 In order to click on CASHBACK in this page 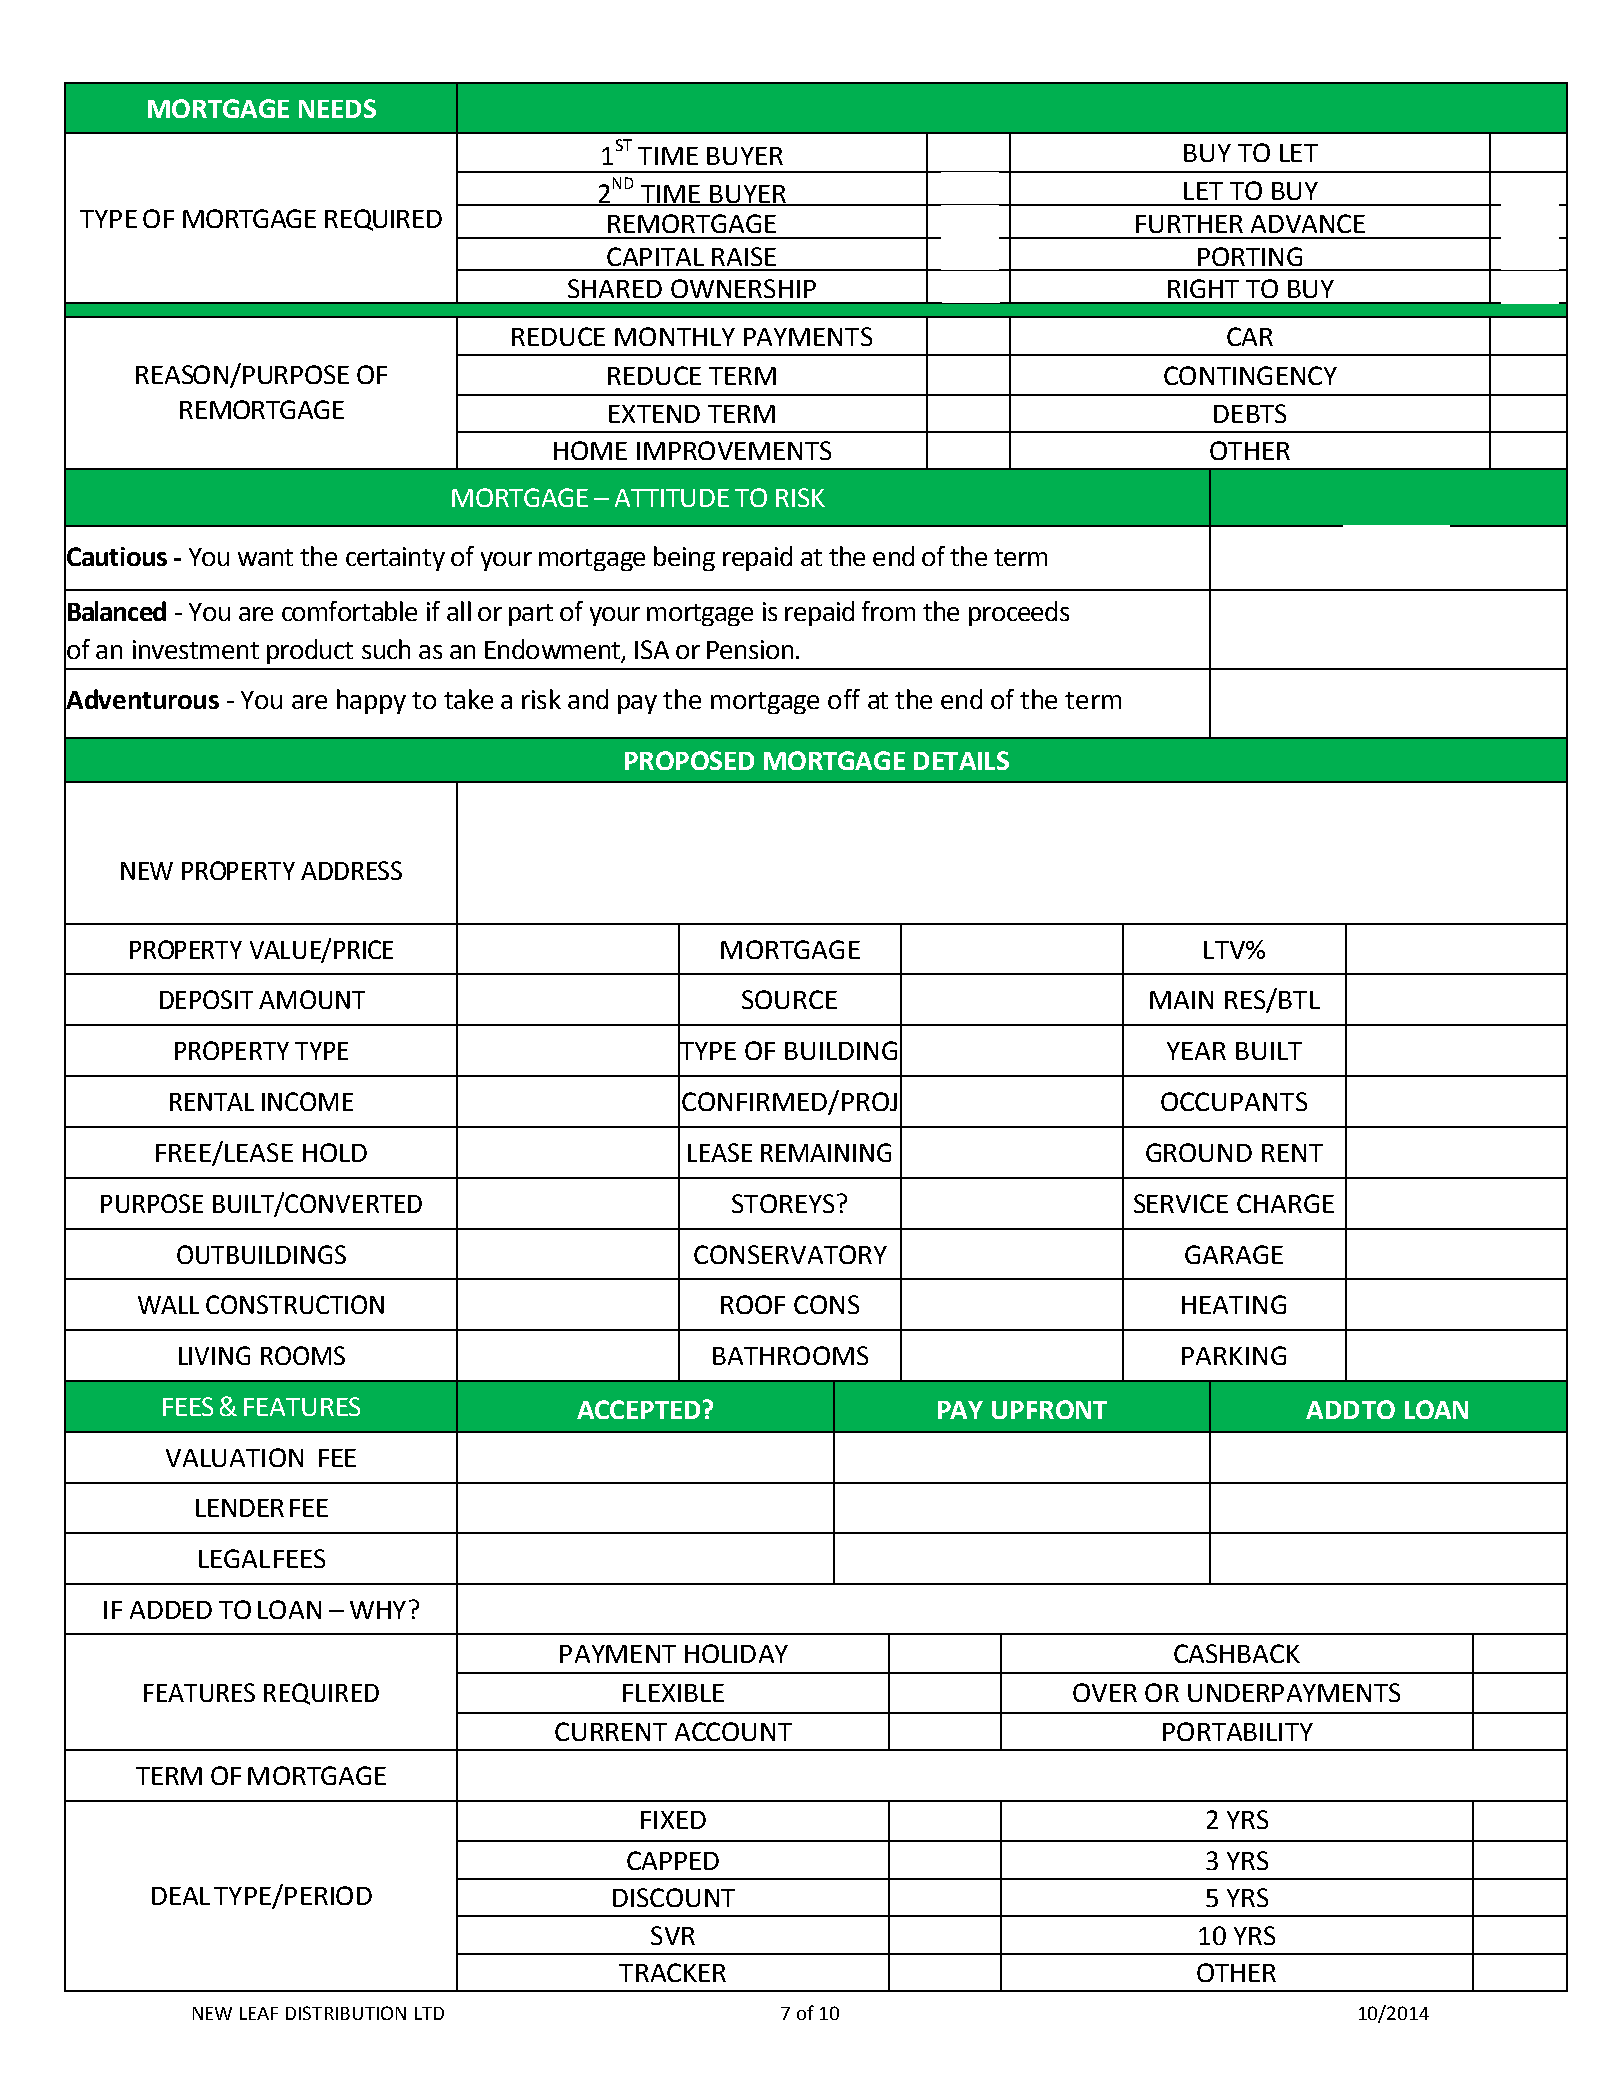, I will do `click(1237, 1653)`.
